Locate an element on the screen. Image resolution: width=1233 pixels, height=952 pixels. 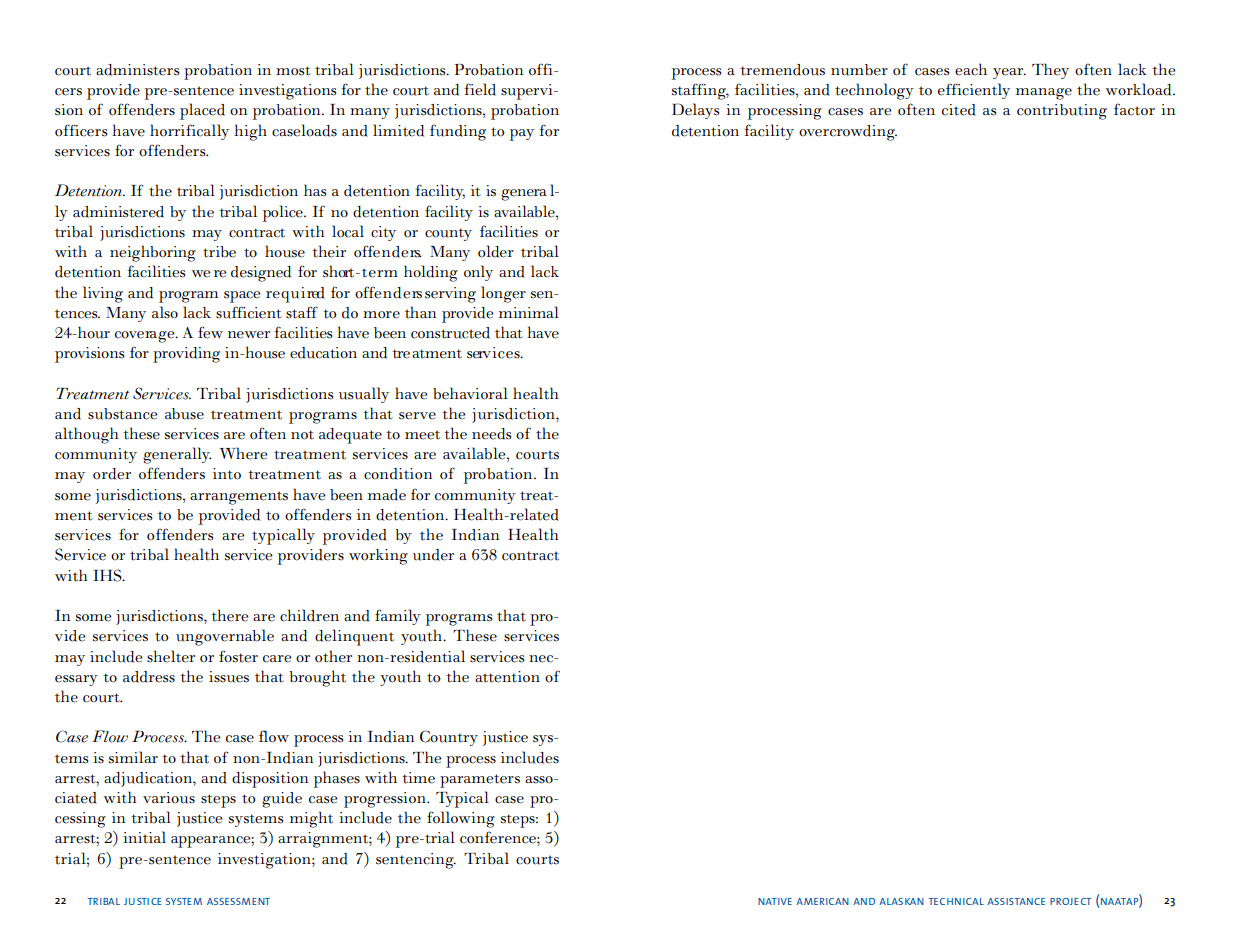
attention is located at coordinates (507, 677).
